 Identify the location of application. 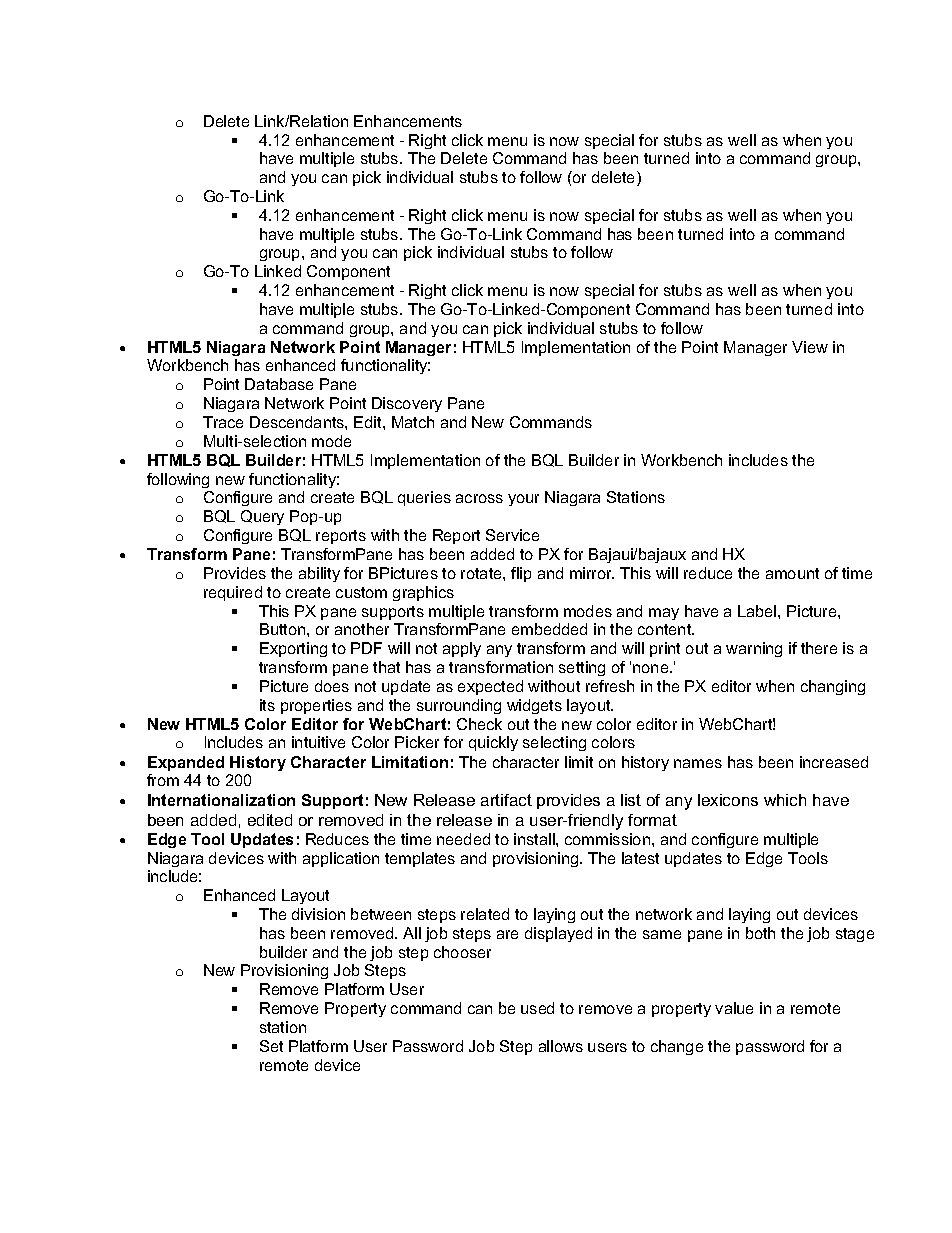
(341, 859).
